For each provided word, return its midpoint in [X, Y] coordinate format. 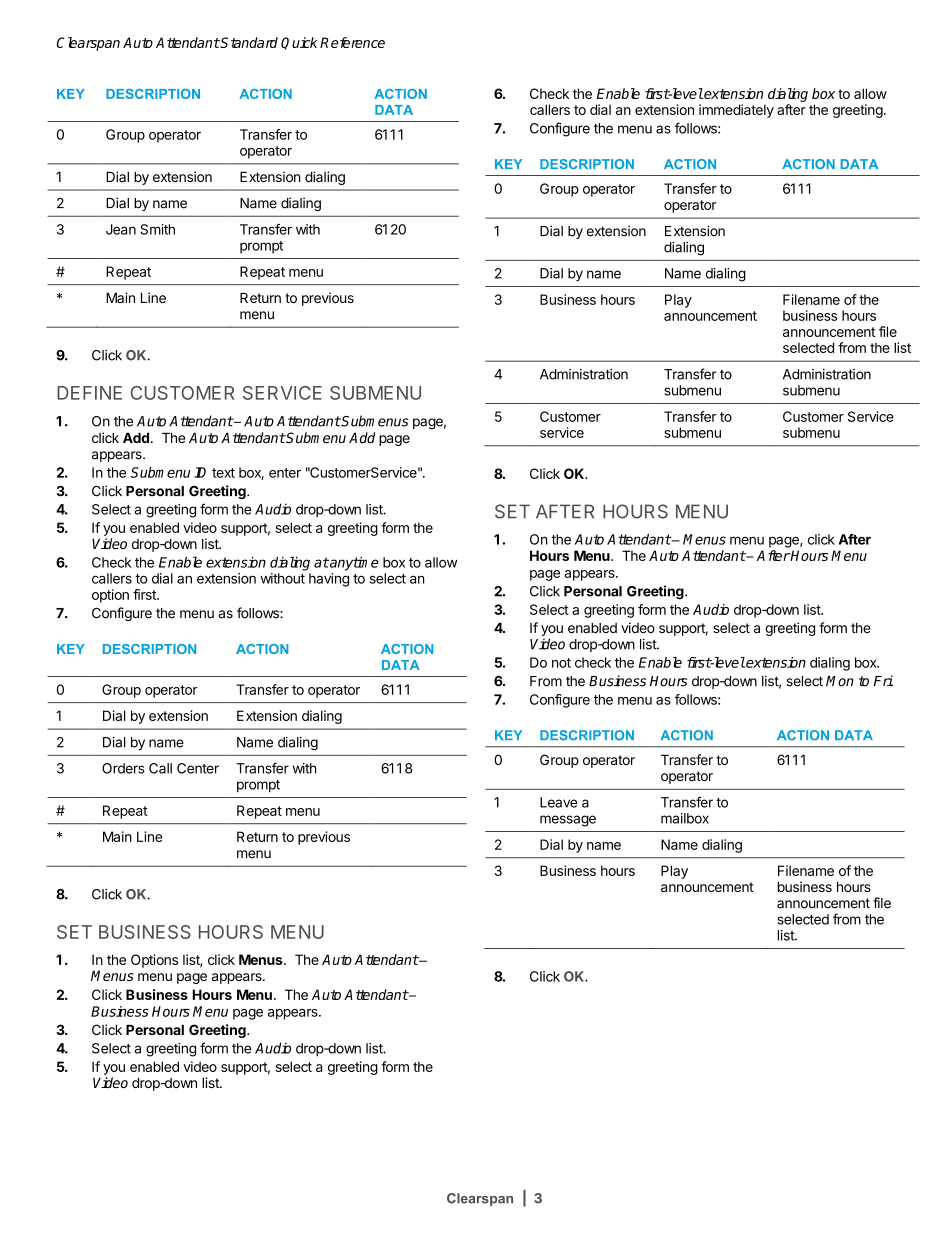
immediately [736, 111]
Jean [121, 229]
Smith [157, 229]
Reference [352, 42]
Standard [248, 42]
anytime [353, 564]
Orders [123, 768]
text [223, 473]
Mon [840, 681]
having [329, 580]
